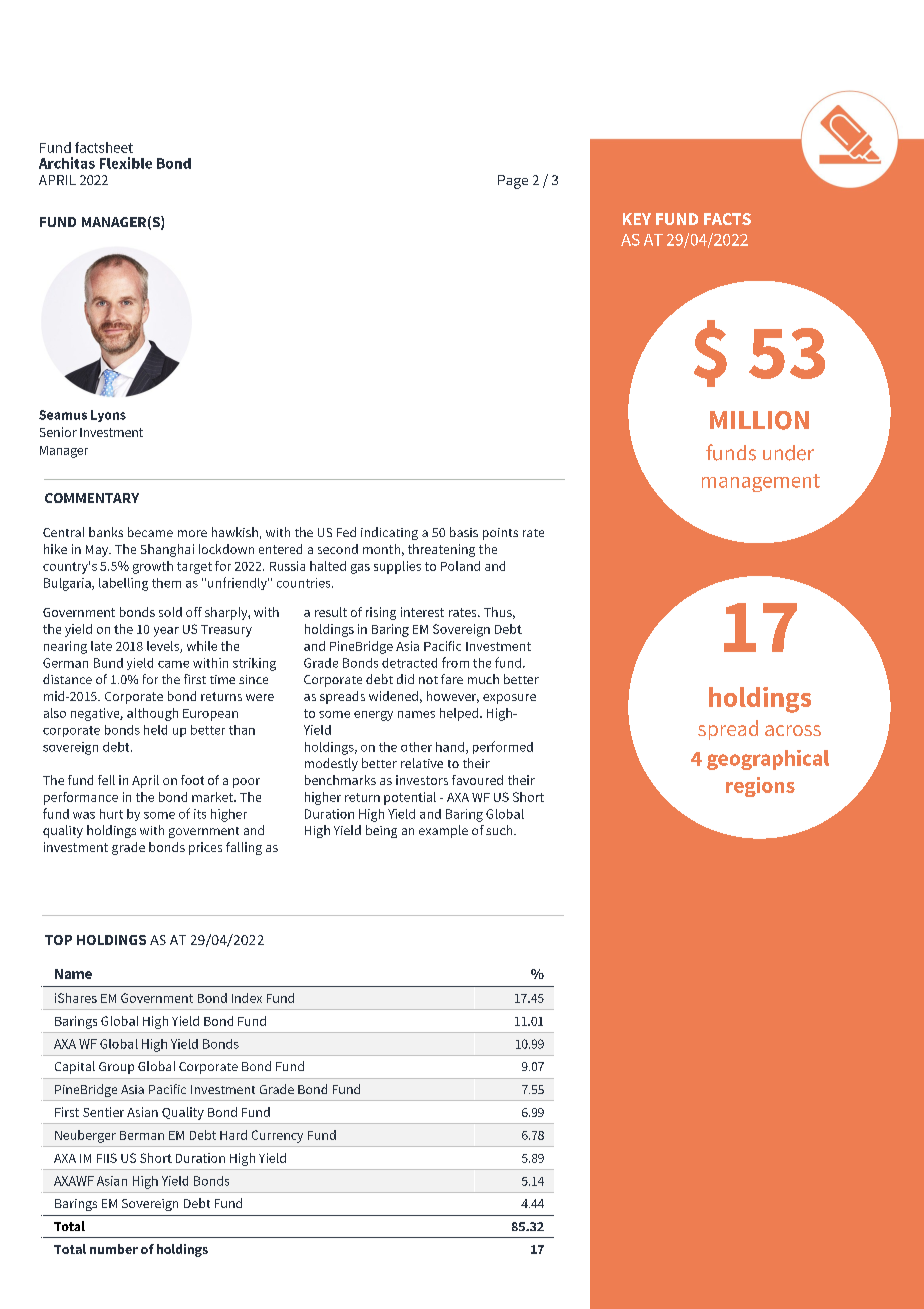 This screenshot has height=1309, width=924. I want to click on Index, so click(247, 998).
